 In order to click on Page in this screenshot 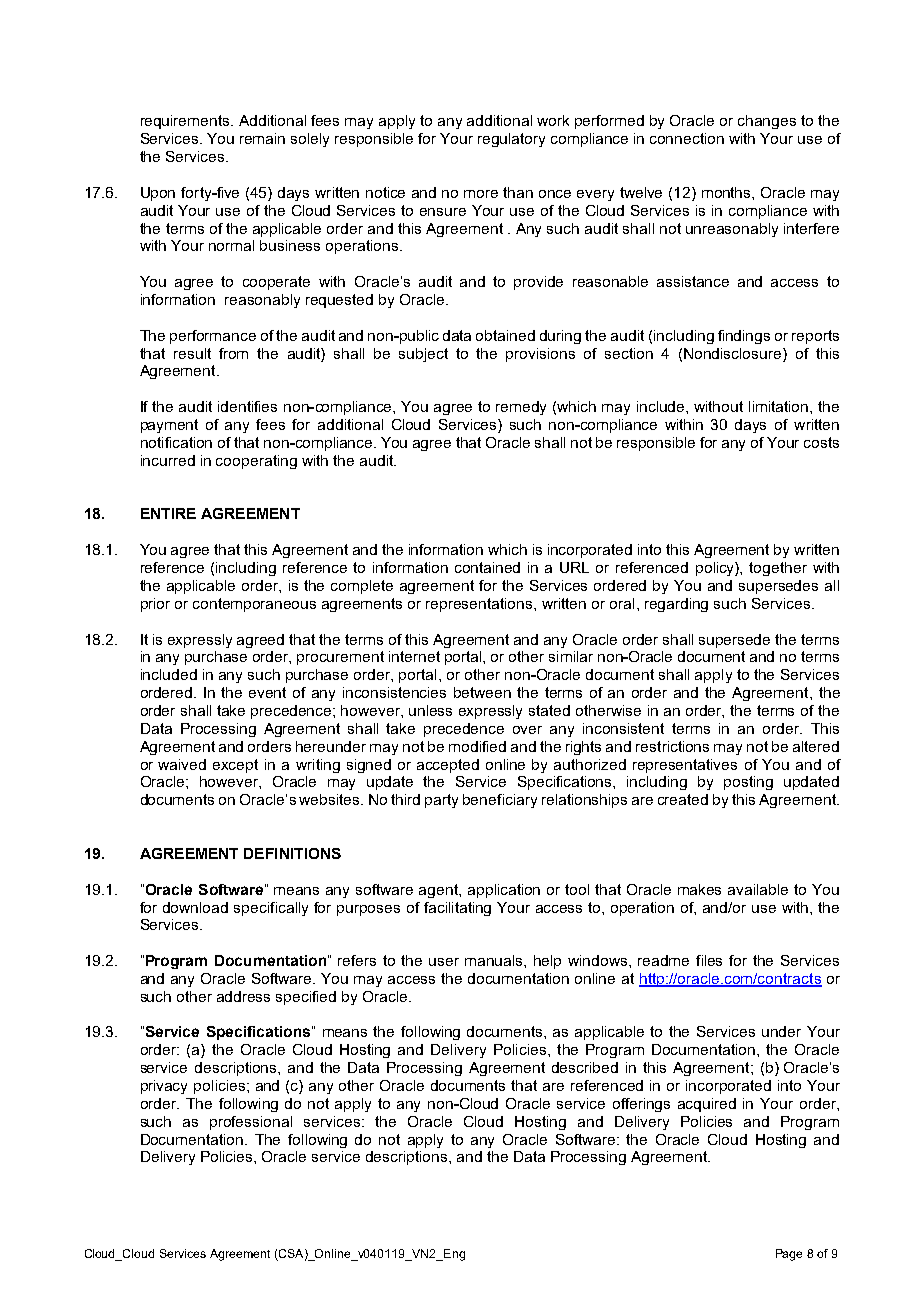, I will do `click(789, 1255)`.
